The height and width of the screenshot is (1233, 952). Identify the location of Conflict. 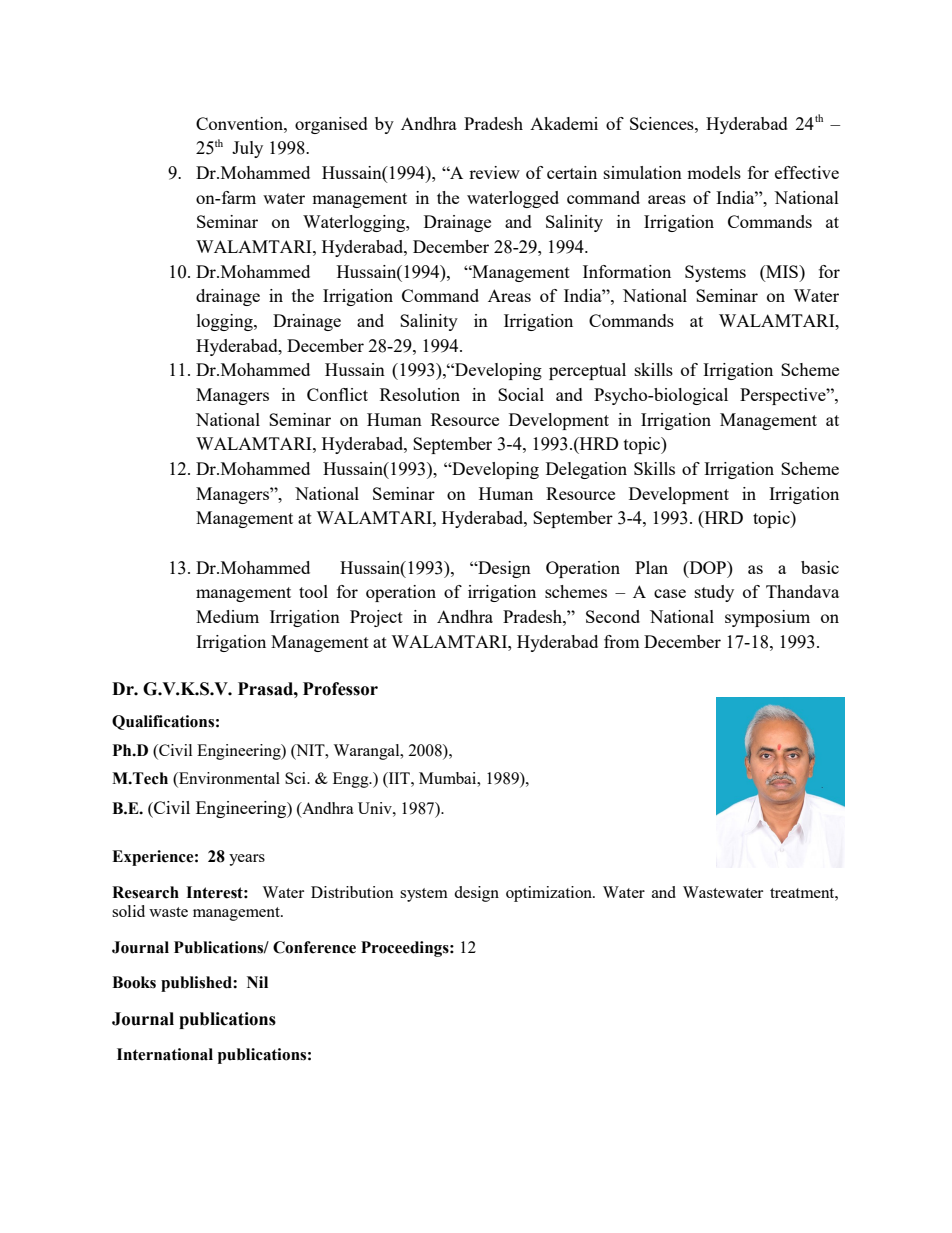
(337, 394).
